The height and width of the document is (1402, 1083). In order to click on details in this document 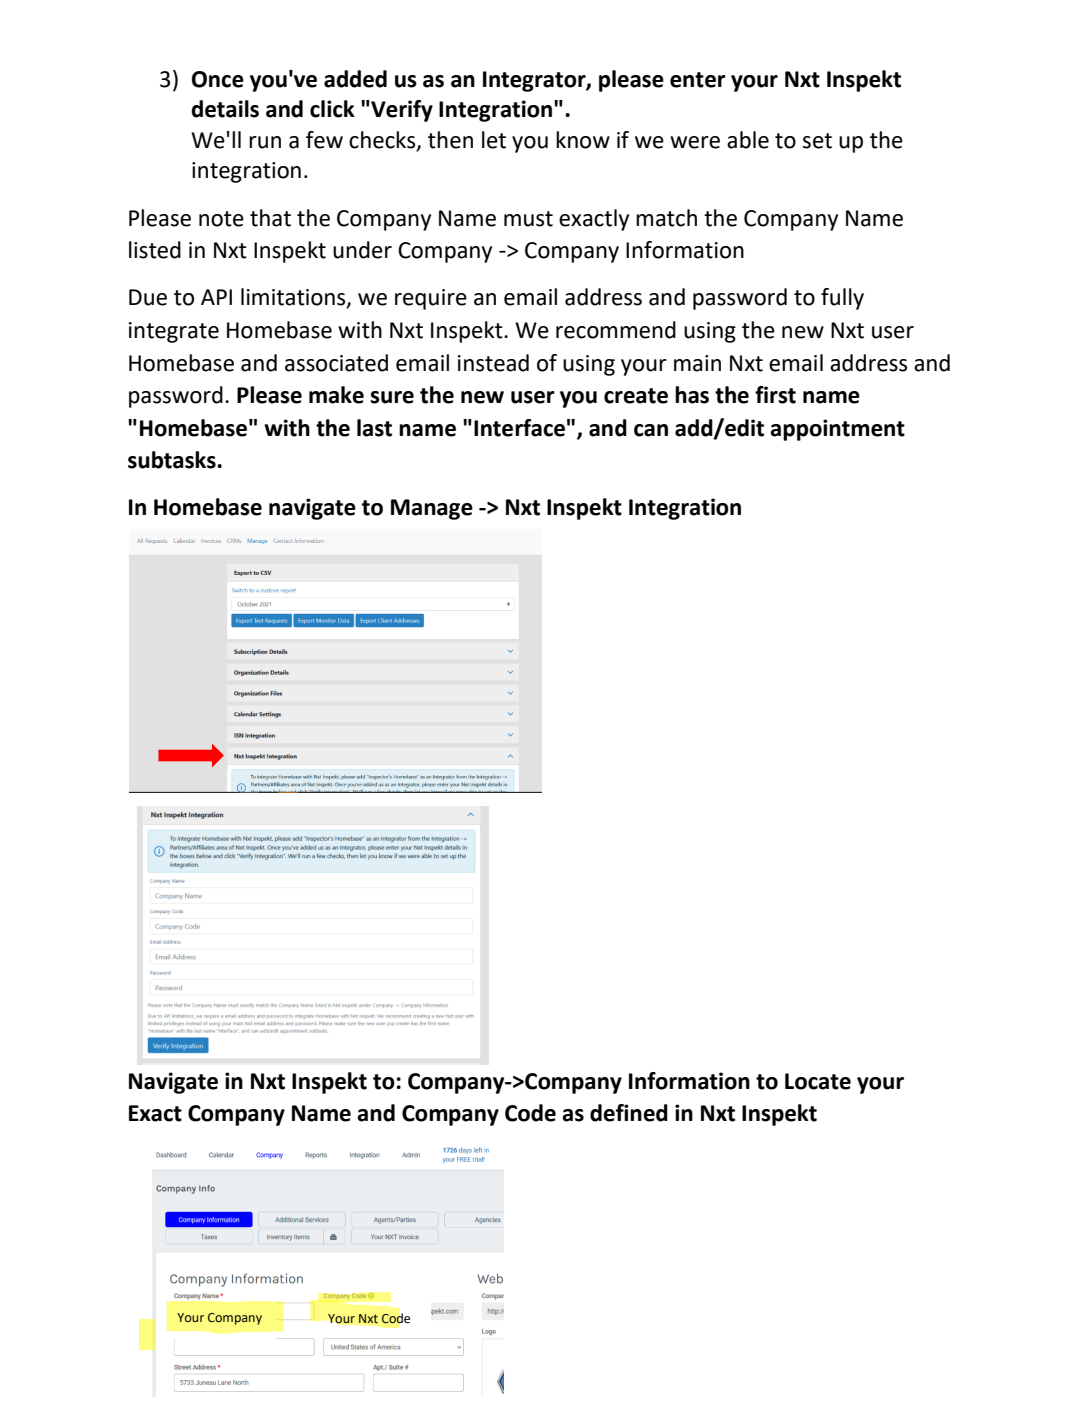, I will do `click(225, 109)`.
